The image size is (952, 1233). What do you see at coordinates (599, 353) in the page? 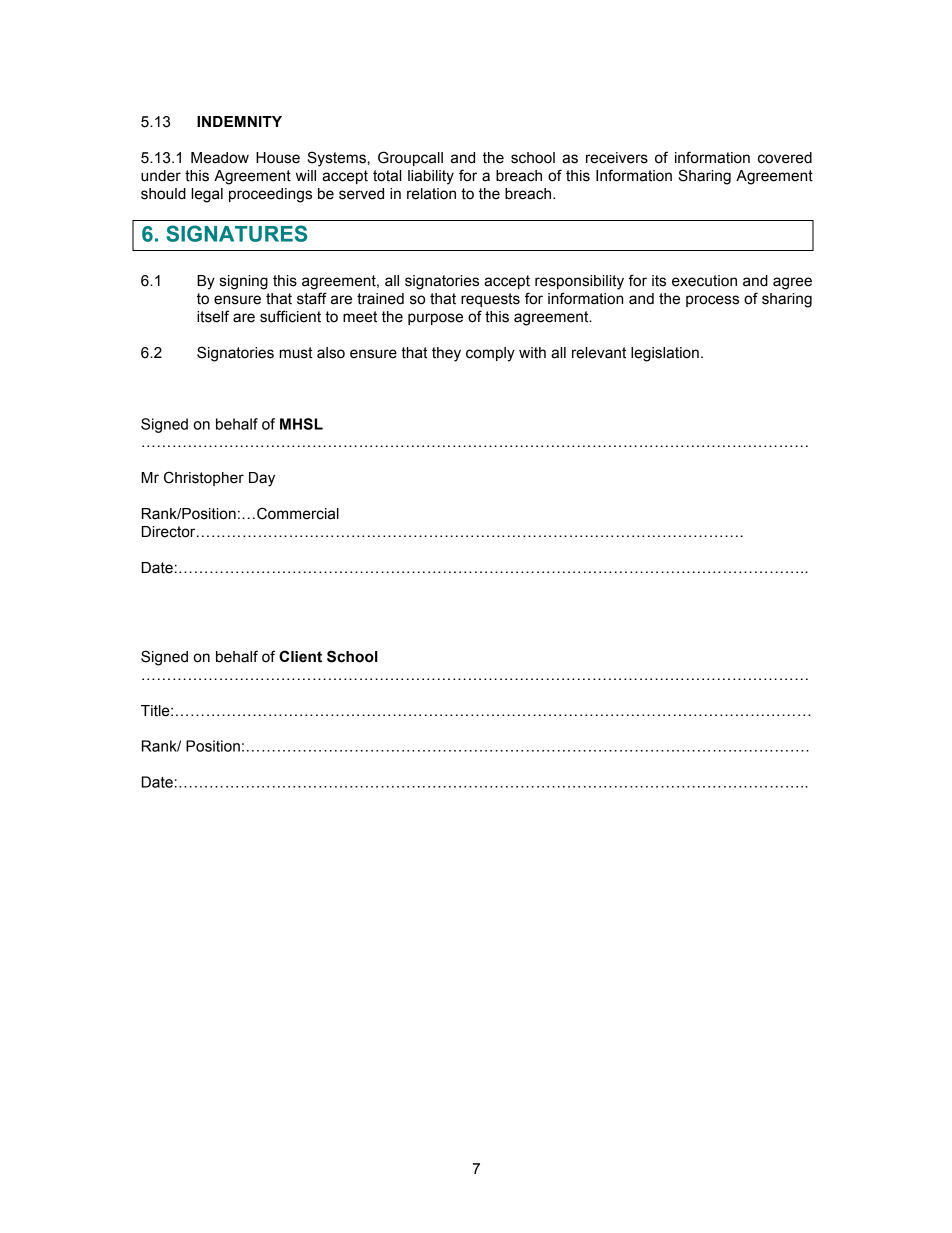
I see `relevant` at bounding box center [599, 353].
